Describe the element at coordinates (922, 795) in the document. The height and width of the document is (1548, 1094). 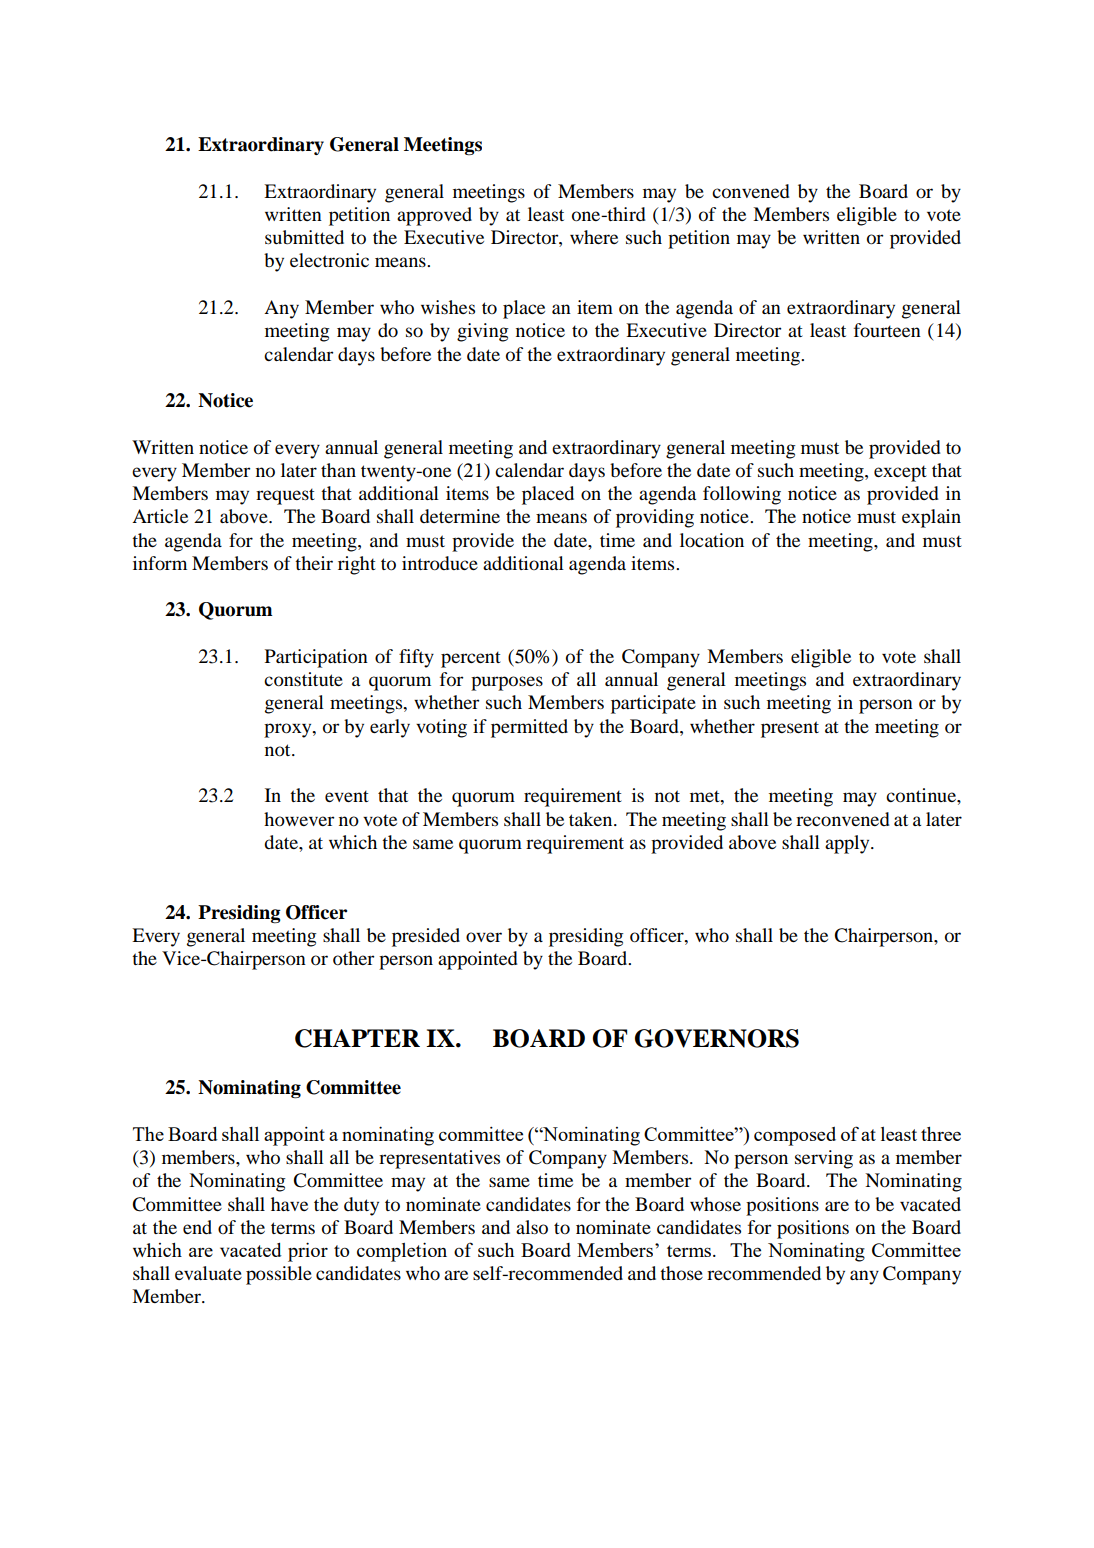
I see `continue` at that location.
